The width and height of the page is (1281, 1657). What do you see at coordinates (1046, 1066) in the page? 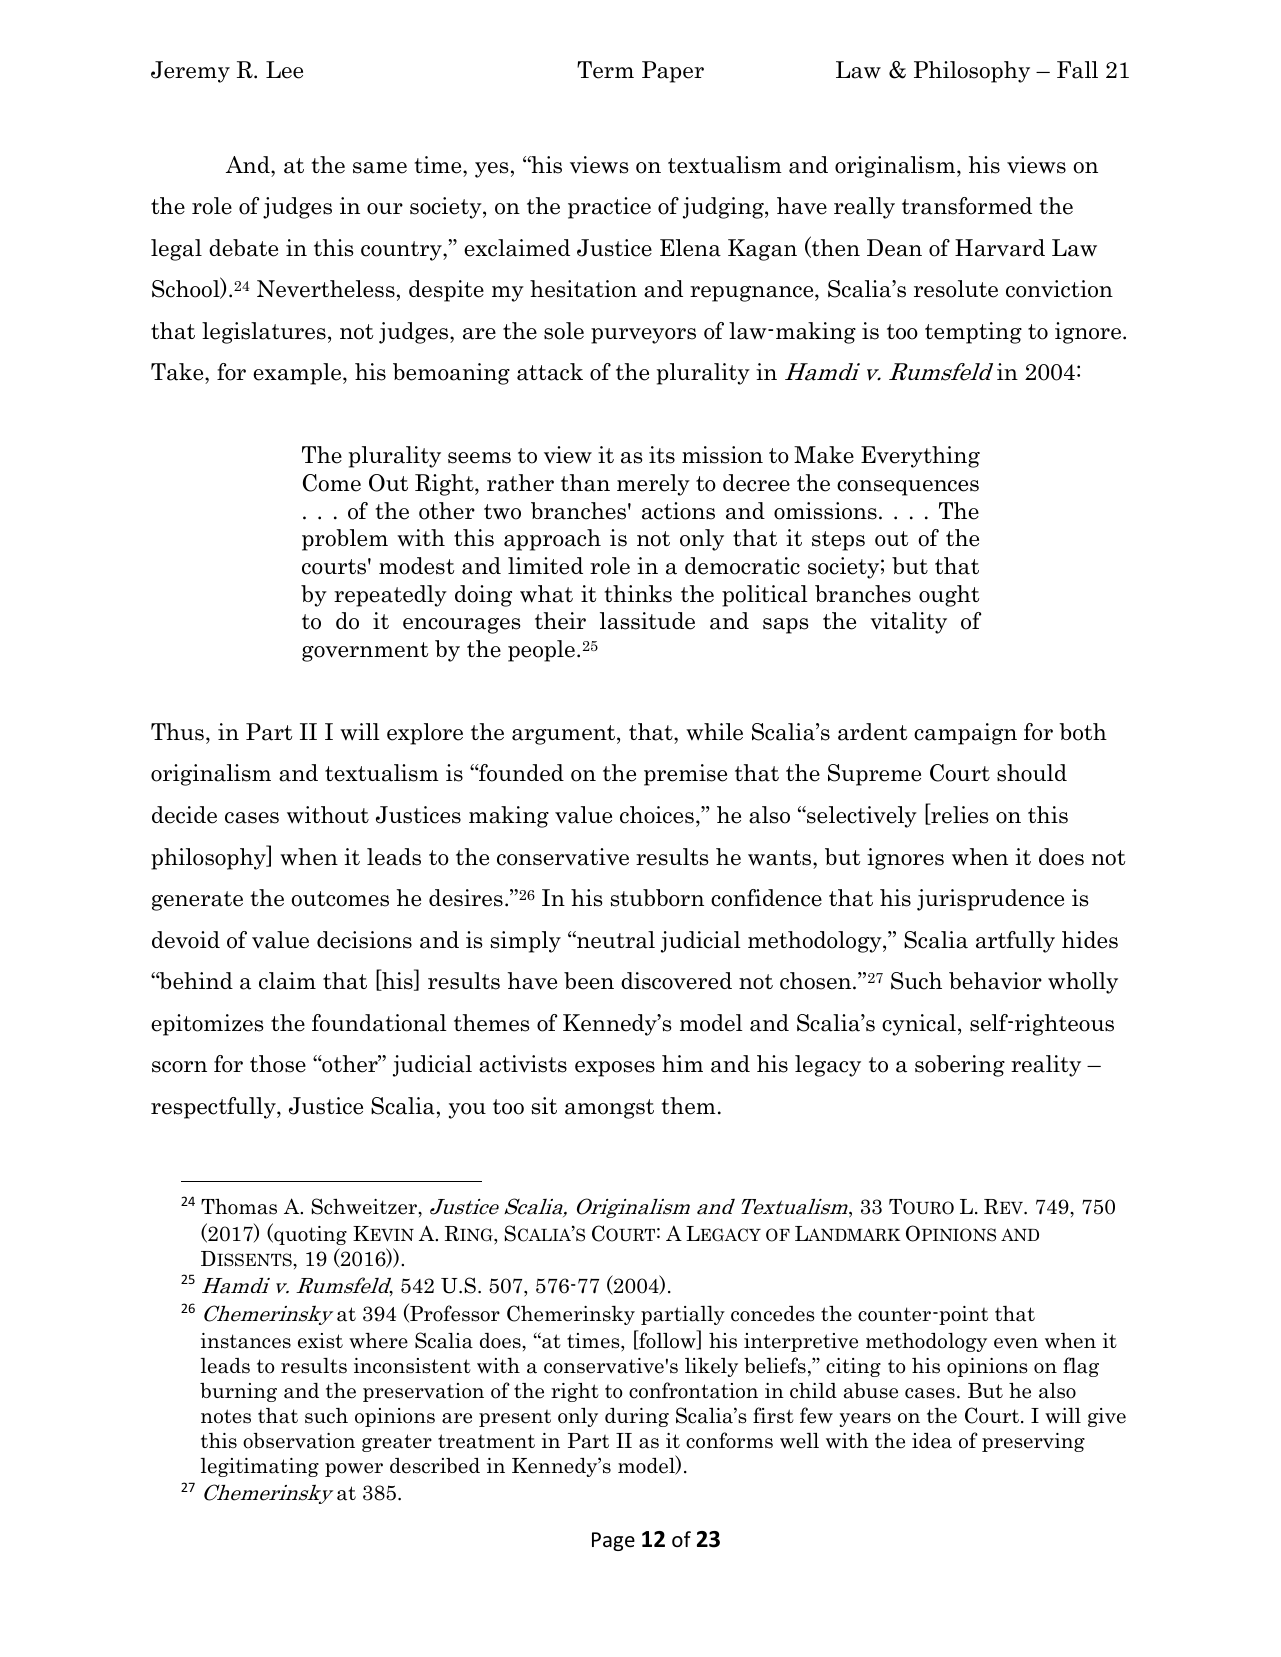
I see `reality` at bounding box center [1046, 1066].
